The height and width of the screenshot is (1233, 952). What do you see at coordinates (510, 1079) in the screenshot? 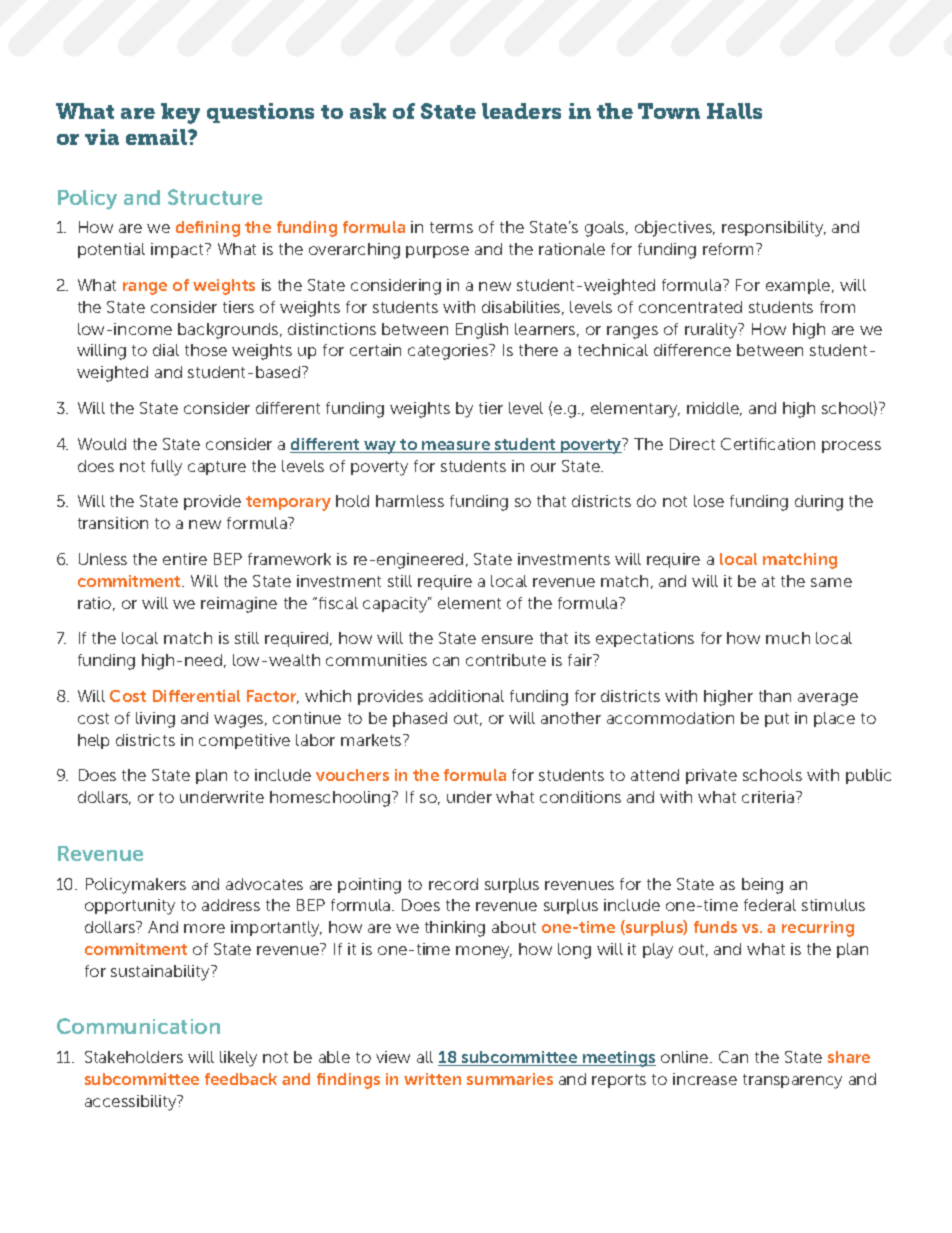
I see `summaries` at bounding box center [510, 1079].
